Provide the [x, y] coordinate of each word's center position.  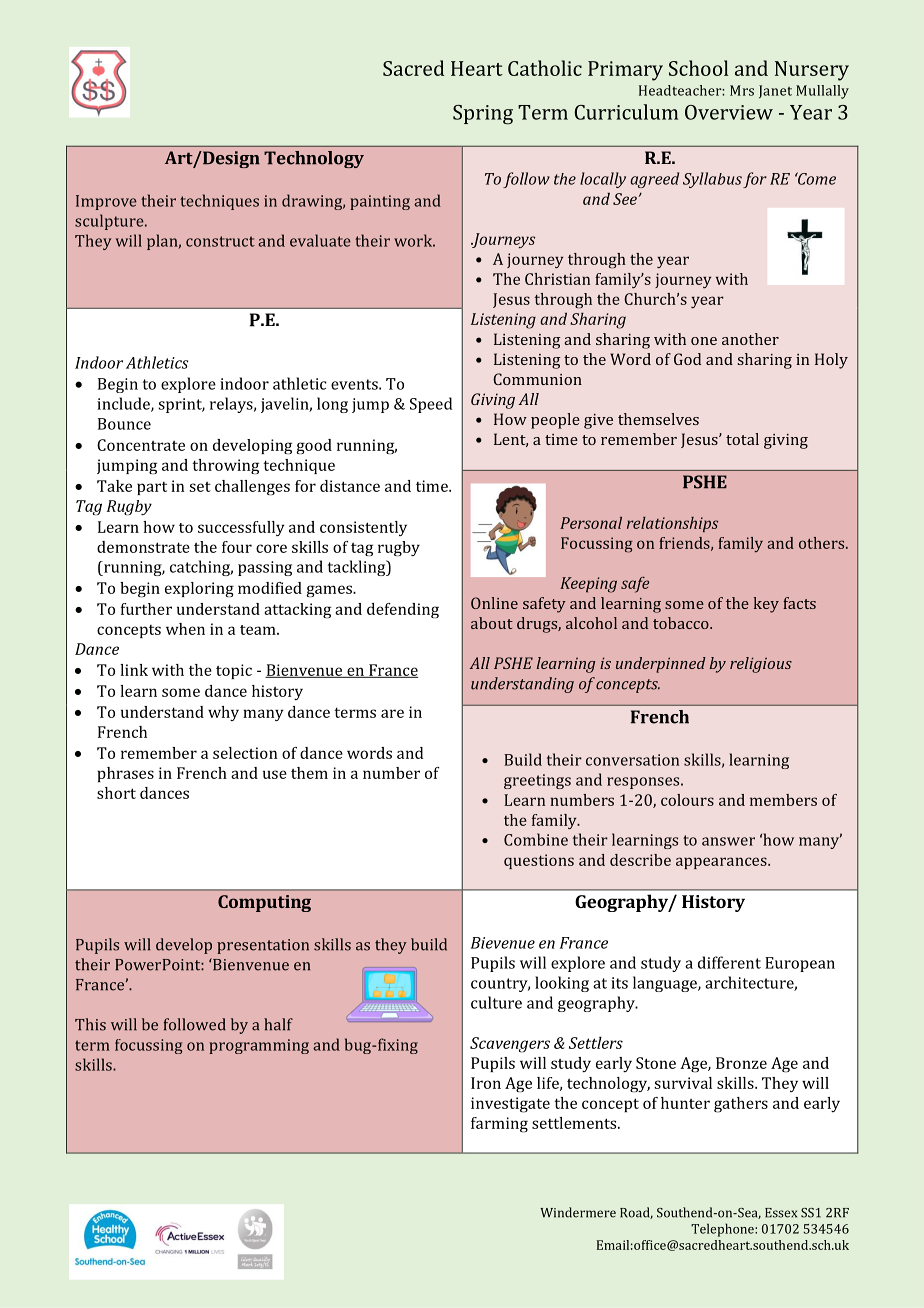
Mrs [742, 90]
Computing [264, 903]
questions [539, 861]
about [492, 623]
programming [259, 1046]
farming [499, 1125]
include [124, 404]
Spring [483, 115]
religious [761, 665]
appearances [722, 863]
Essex [781, 1213]
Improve [106, 202]
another [750, 339]
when [185, 629]
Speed [431, 405]
